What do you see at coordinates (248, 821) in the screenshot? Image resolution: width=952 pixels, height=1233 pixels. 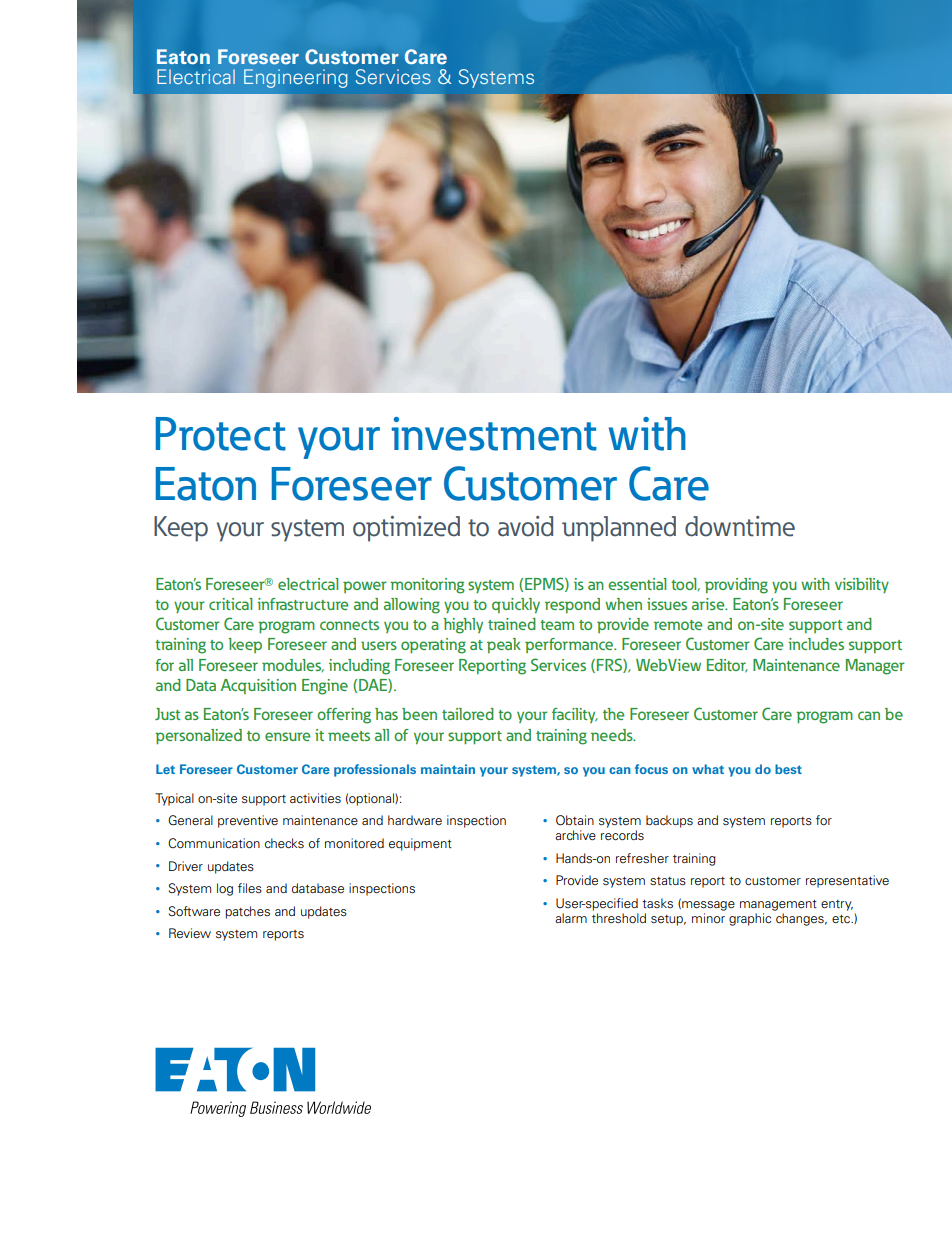 I see `preventive` at bounding box center [248, 821].
